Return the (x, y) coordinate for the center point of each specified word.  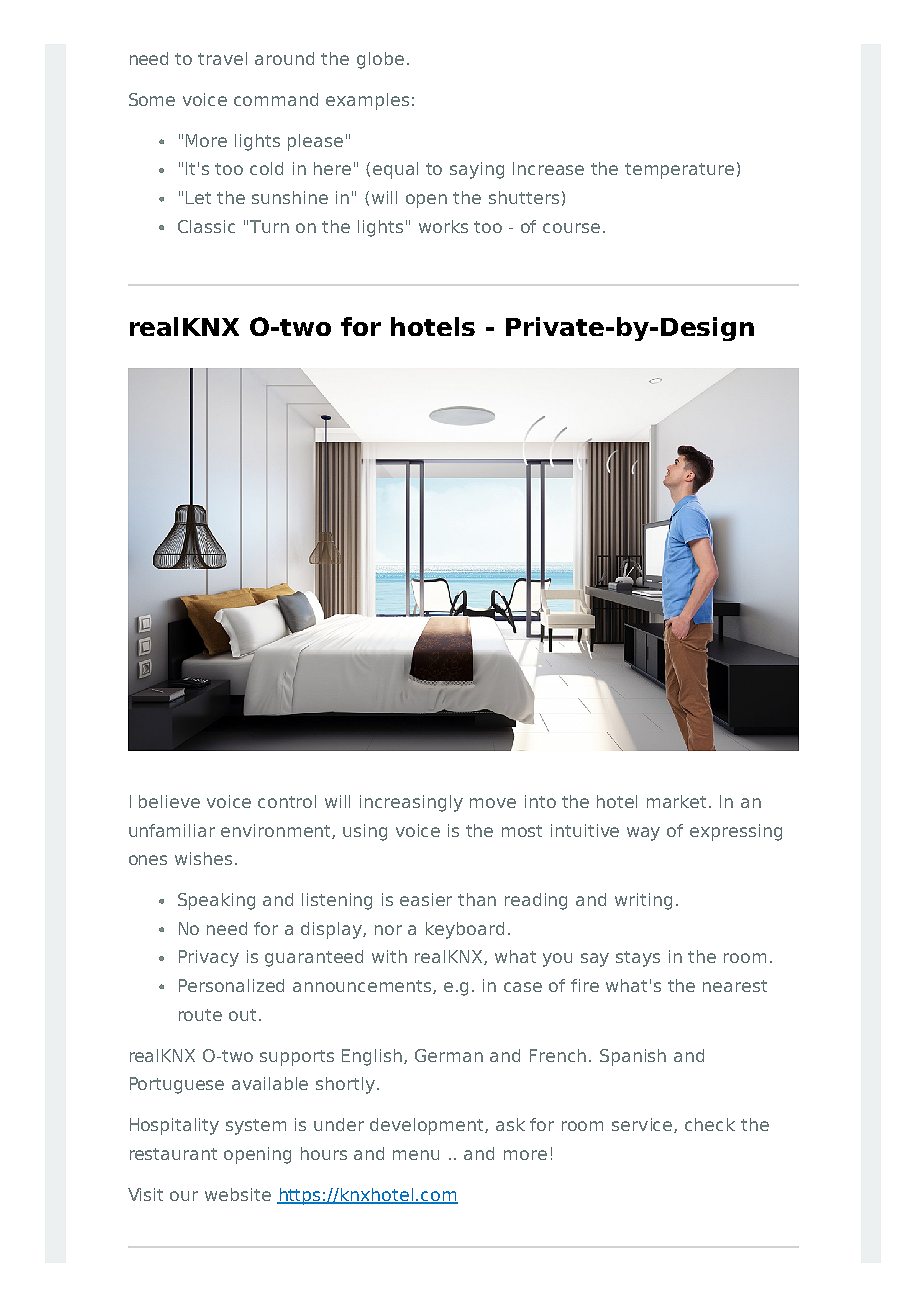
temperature (679, 171)
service (643, 1125)
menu (416, 1155)
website (238, 1194)
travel (222, 58)
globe (380, 60)
